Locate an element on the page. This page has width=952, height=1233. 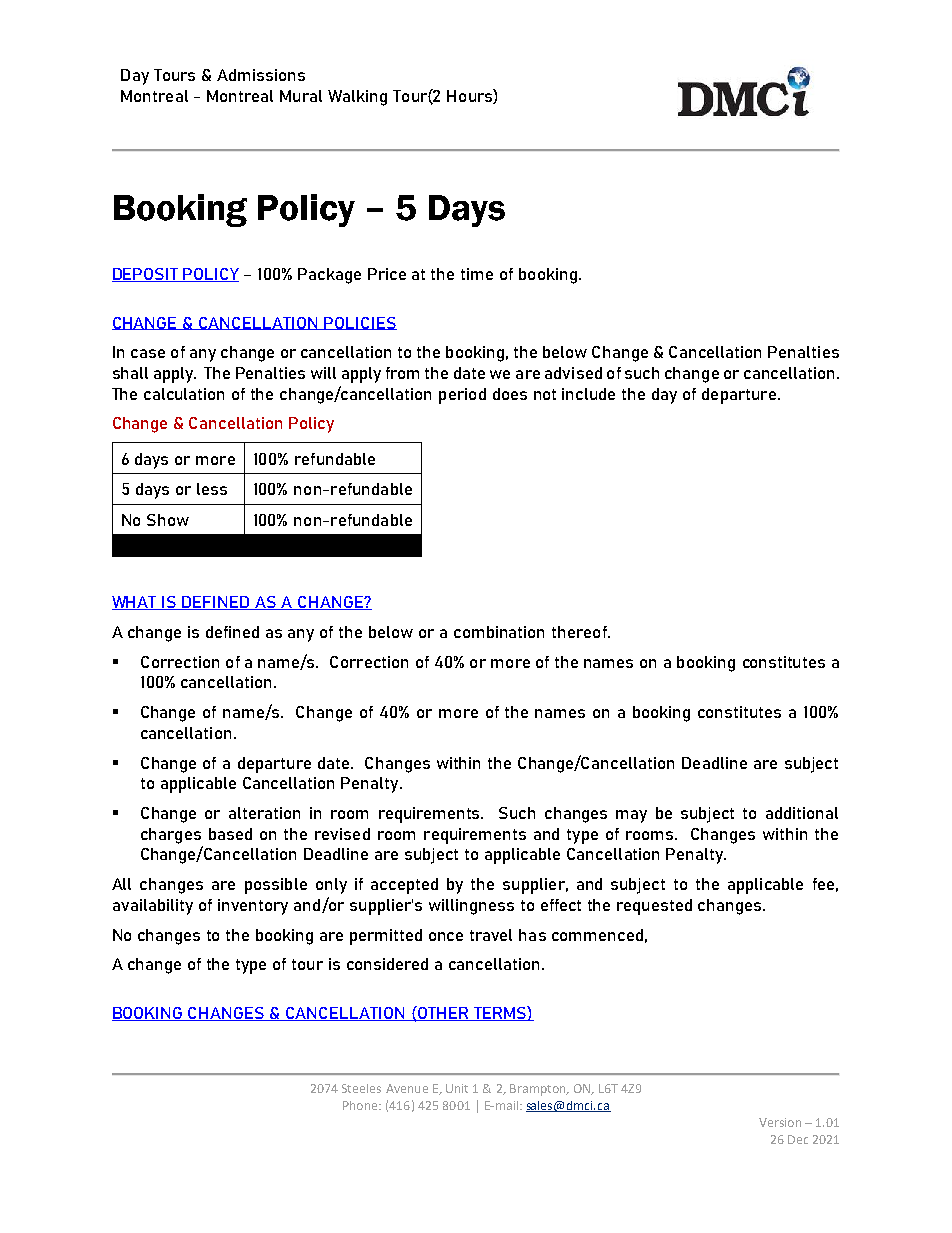
time is located at coordinates (477, 274).
